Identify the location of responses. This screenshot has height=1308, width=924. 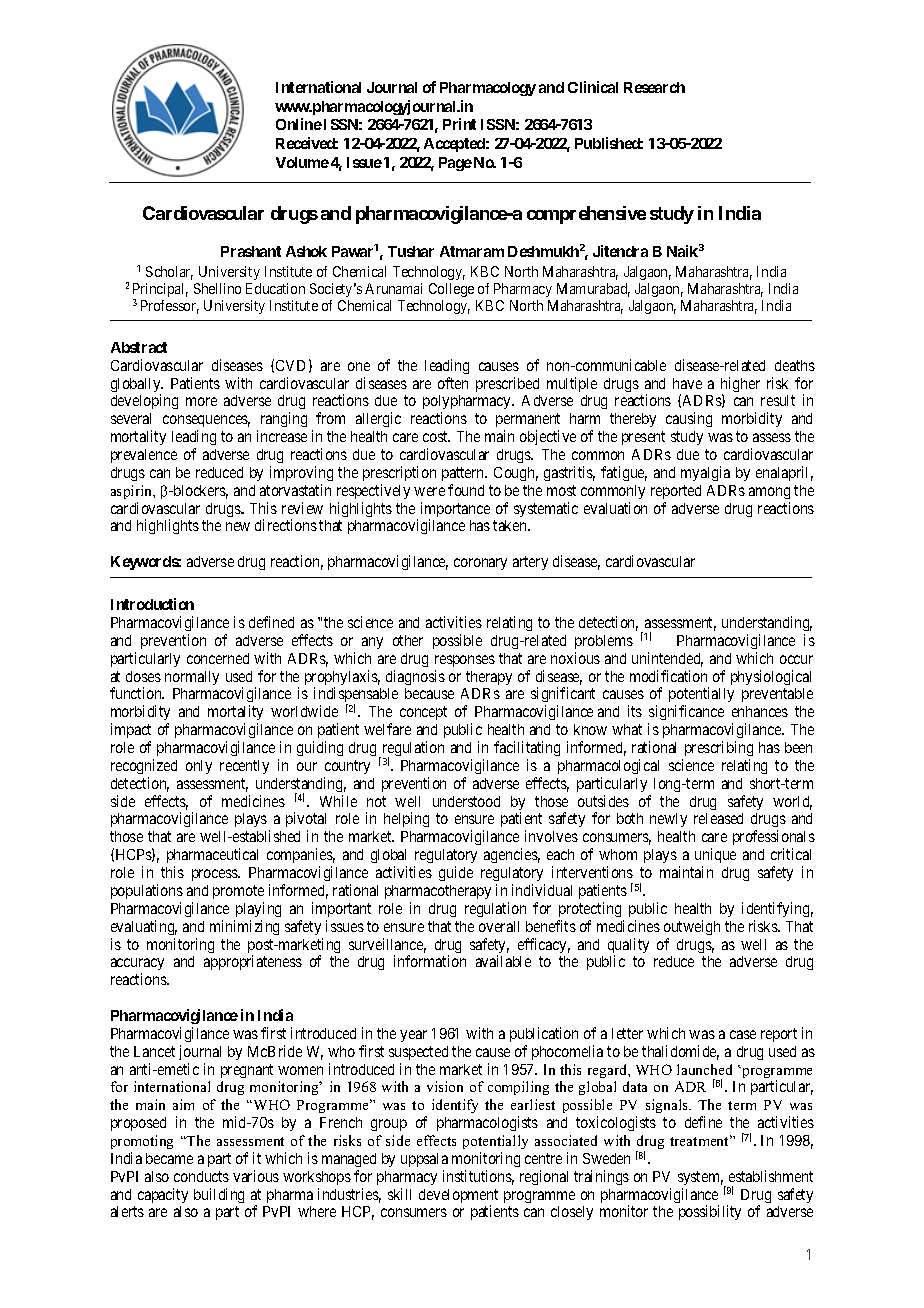
(465, 661).
